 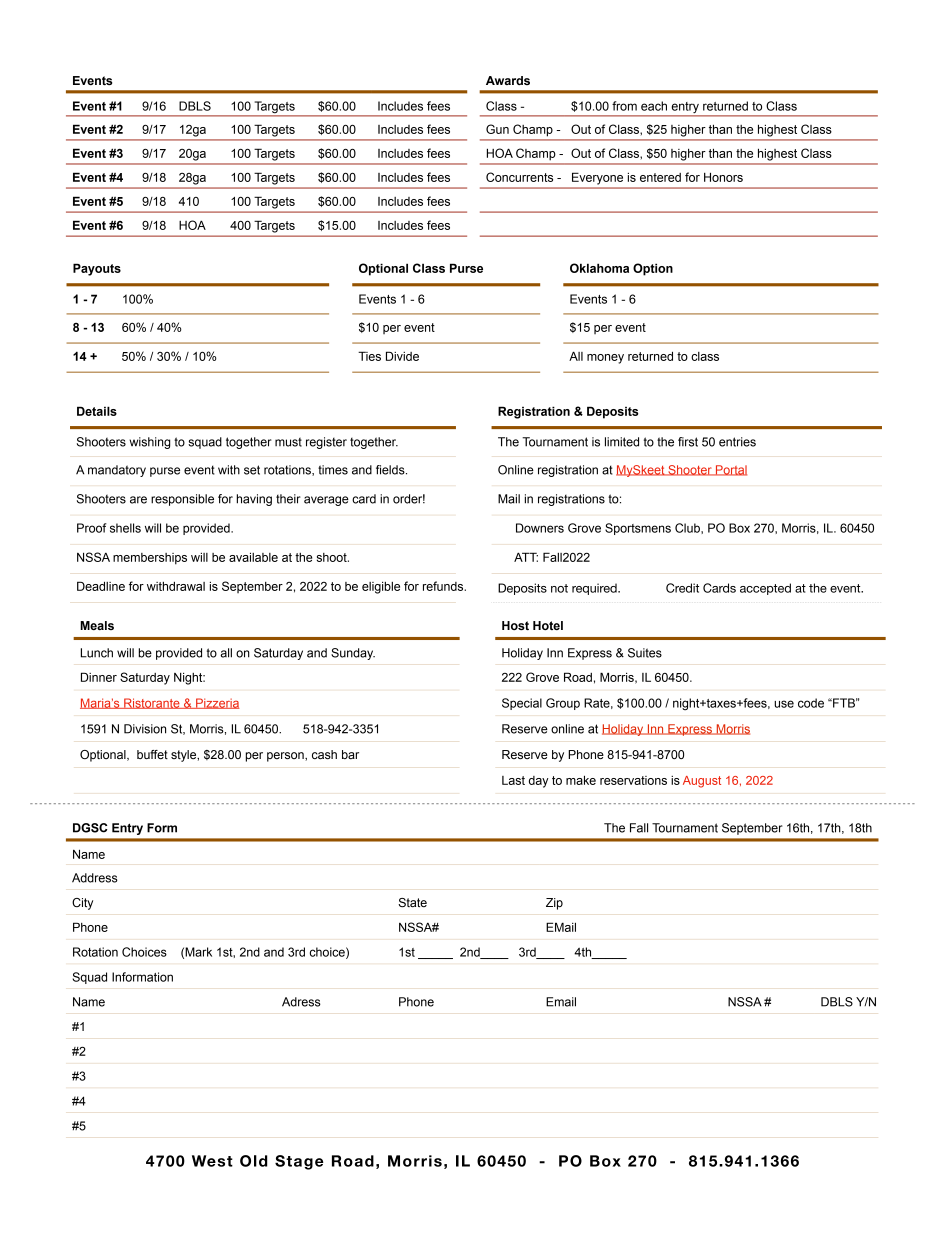 I want to click on each, so click(x=654, y=106).
